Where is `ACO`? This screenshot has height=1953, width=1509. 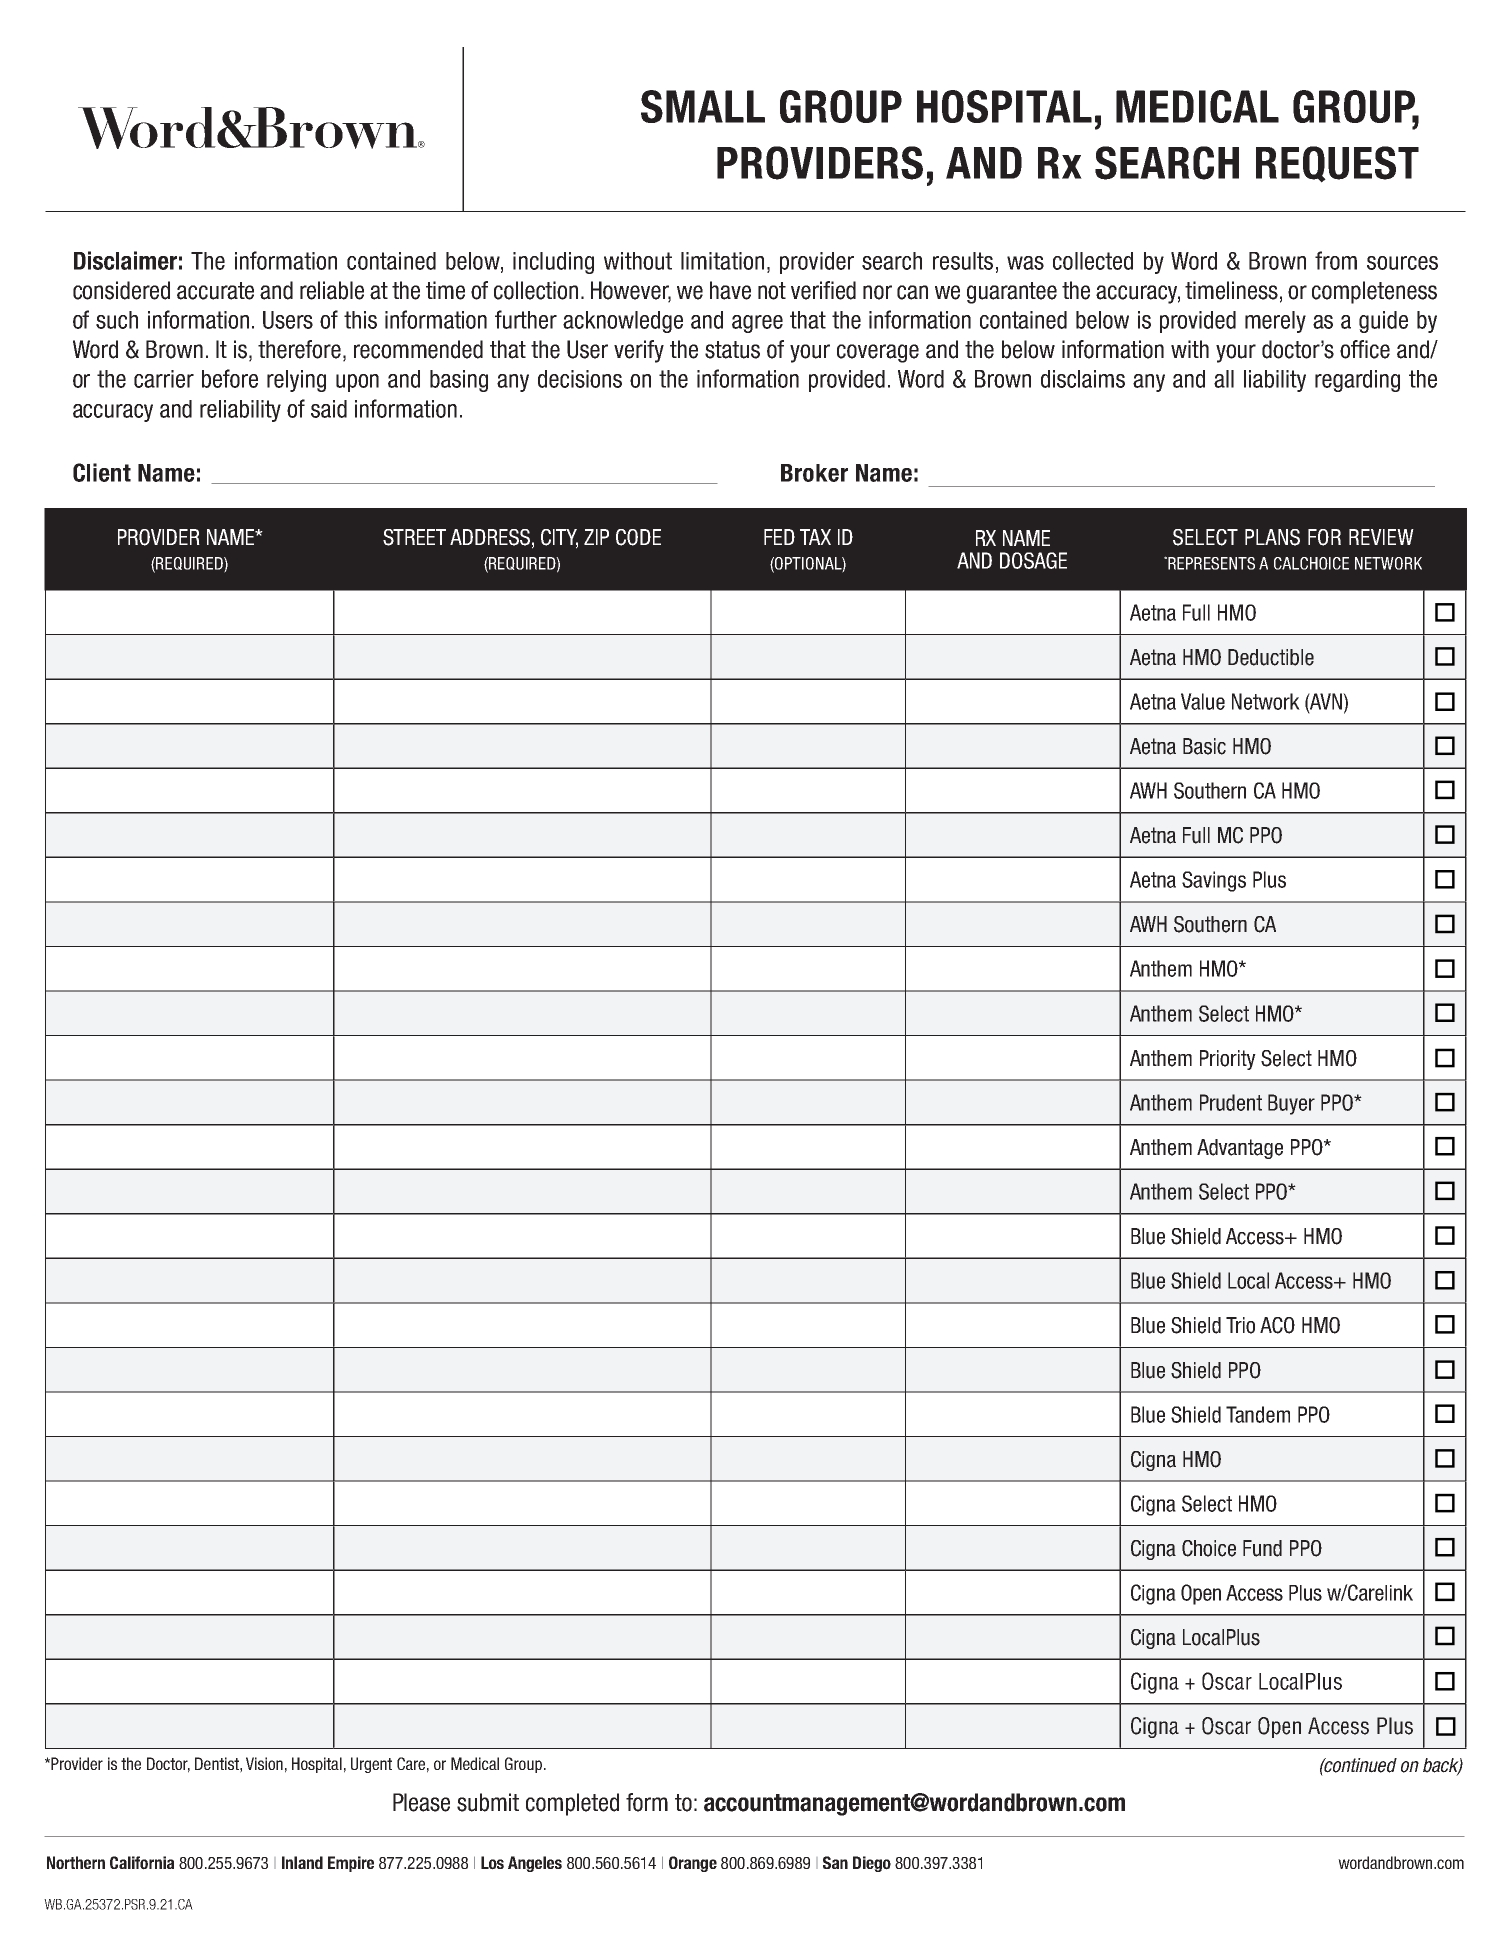
ACO is located at coordinates (1277, 1325).
